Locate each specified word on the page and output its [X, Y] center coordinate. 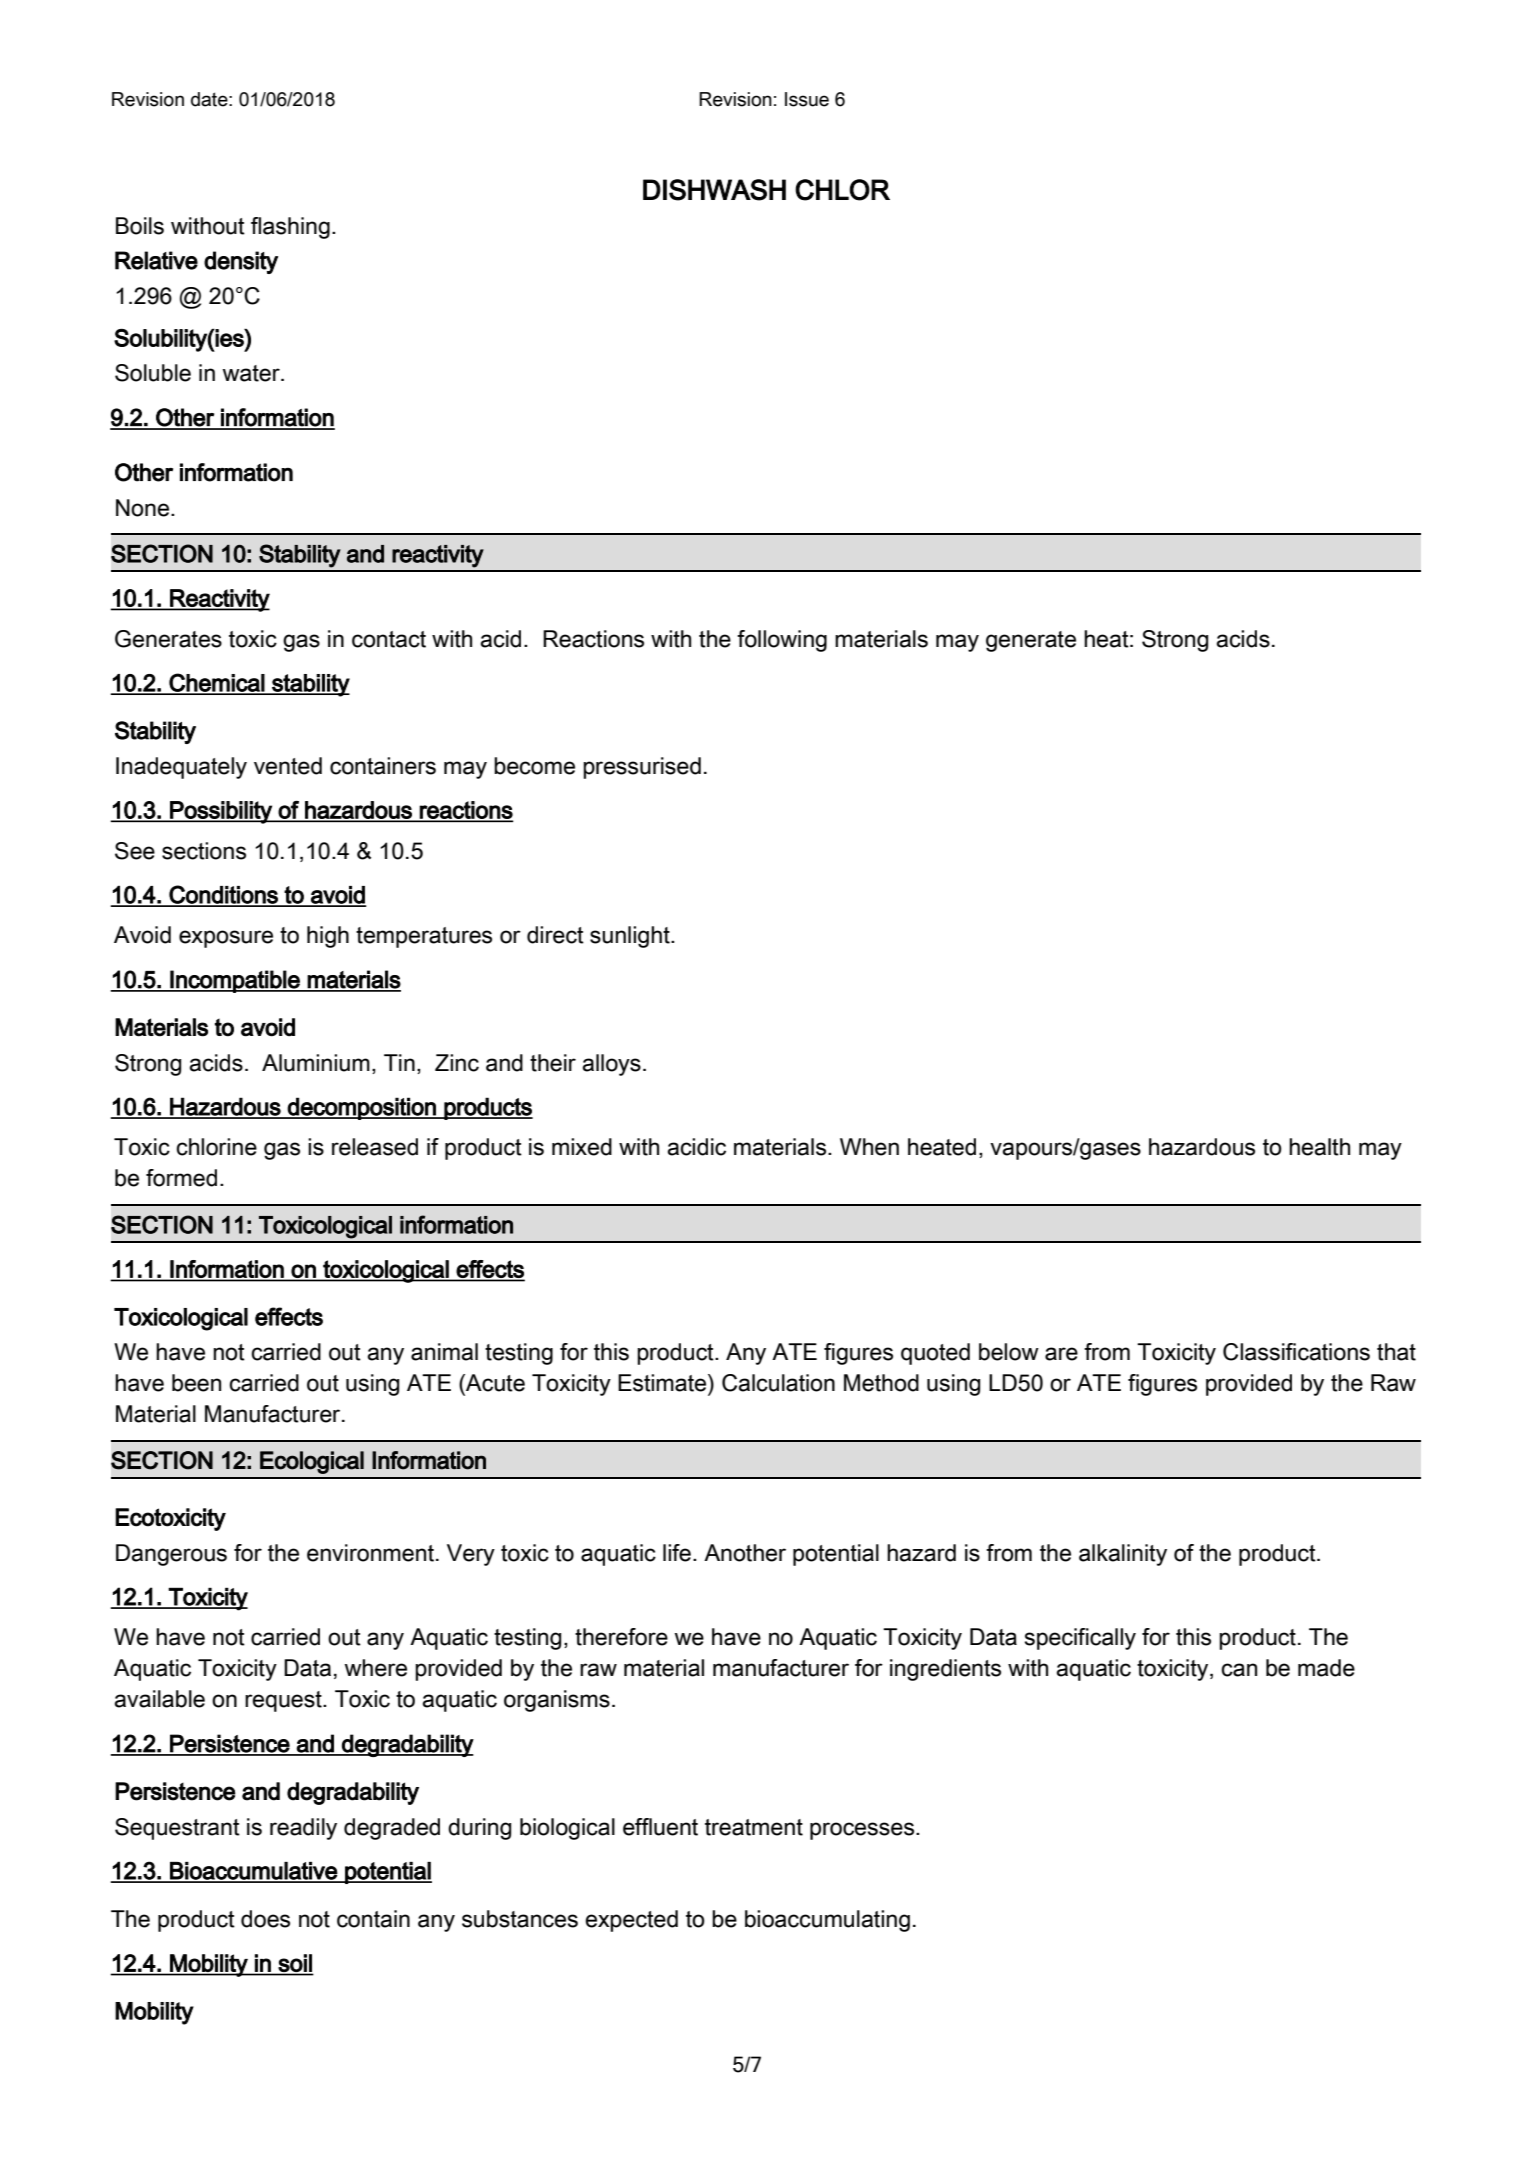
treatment [754, 1827]
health [1319, 1147]
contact [389, 639]
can [1239, 1670]
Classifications [1296, 1352]
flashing [290, 228]
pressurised [642, 768]
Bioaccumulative [253, 1872]
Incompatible [235, 981]
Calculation [778, 1383]
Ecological [312, 1462]
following [782, 641]
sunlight [631, 937]
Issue [807, 99]
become [534, 766]
